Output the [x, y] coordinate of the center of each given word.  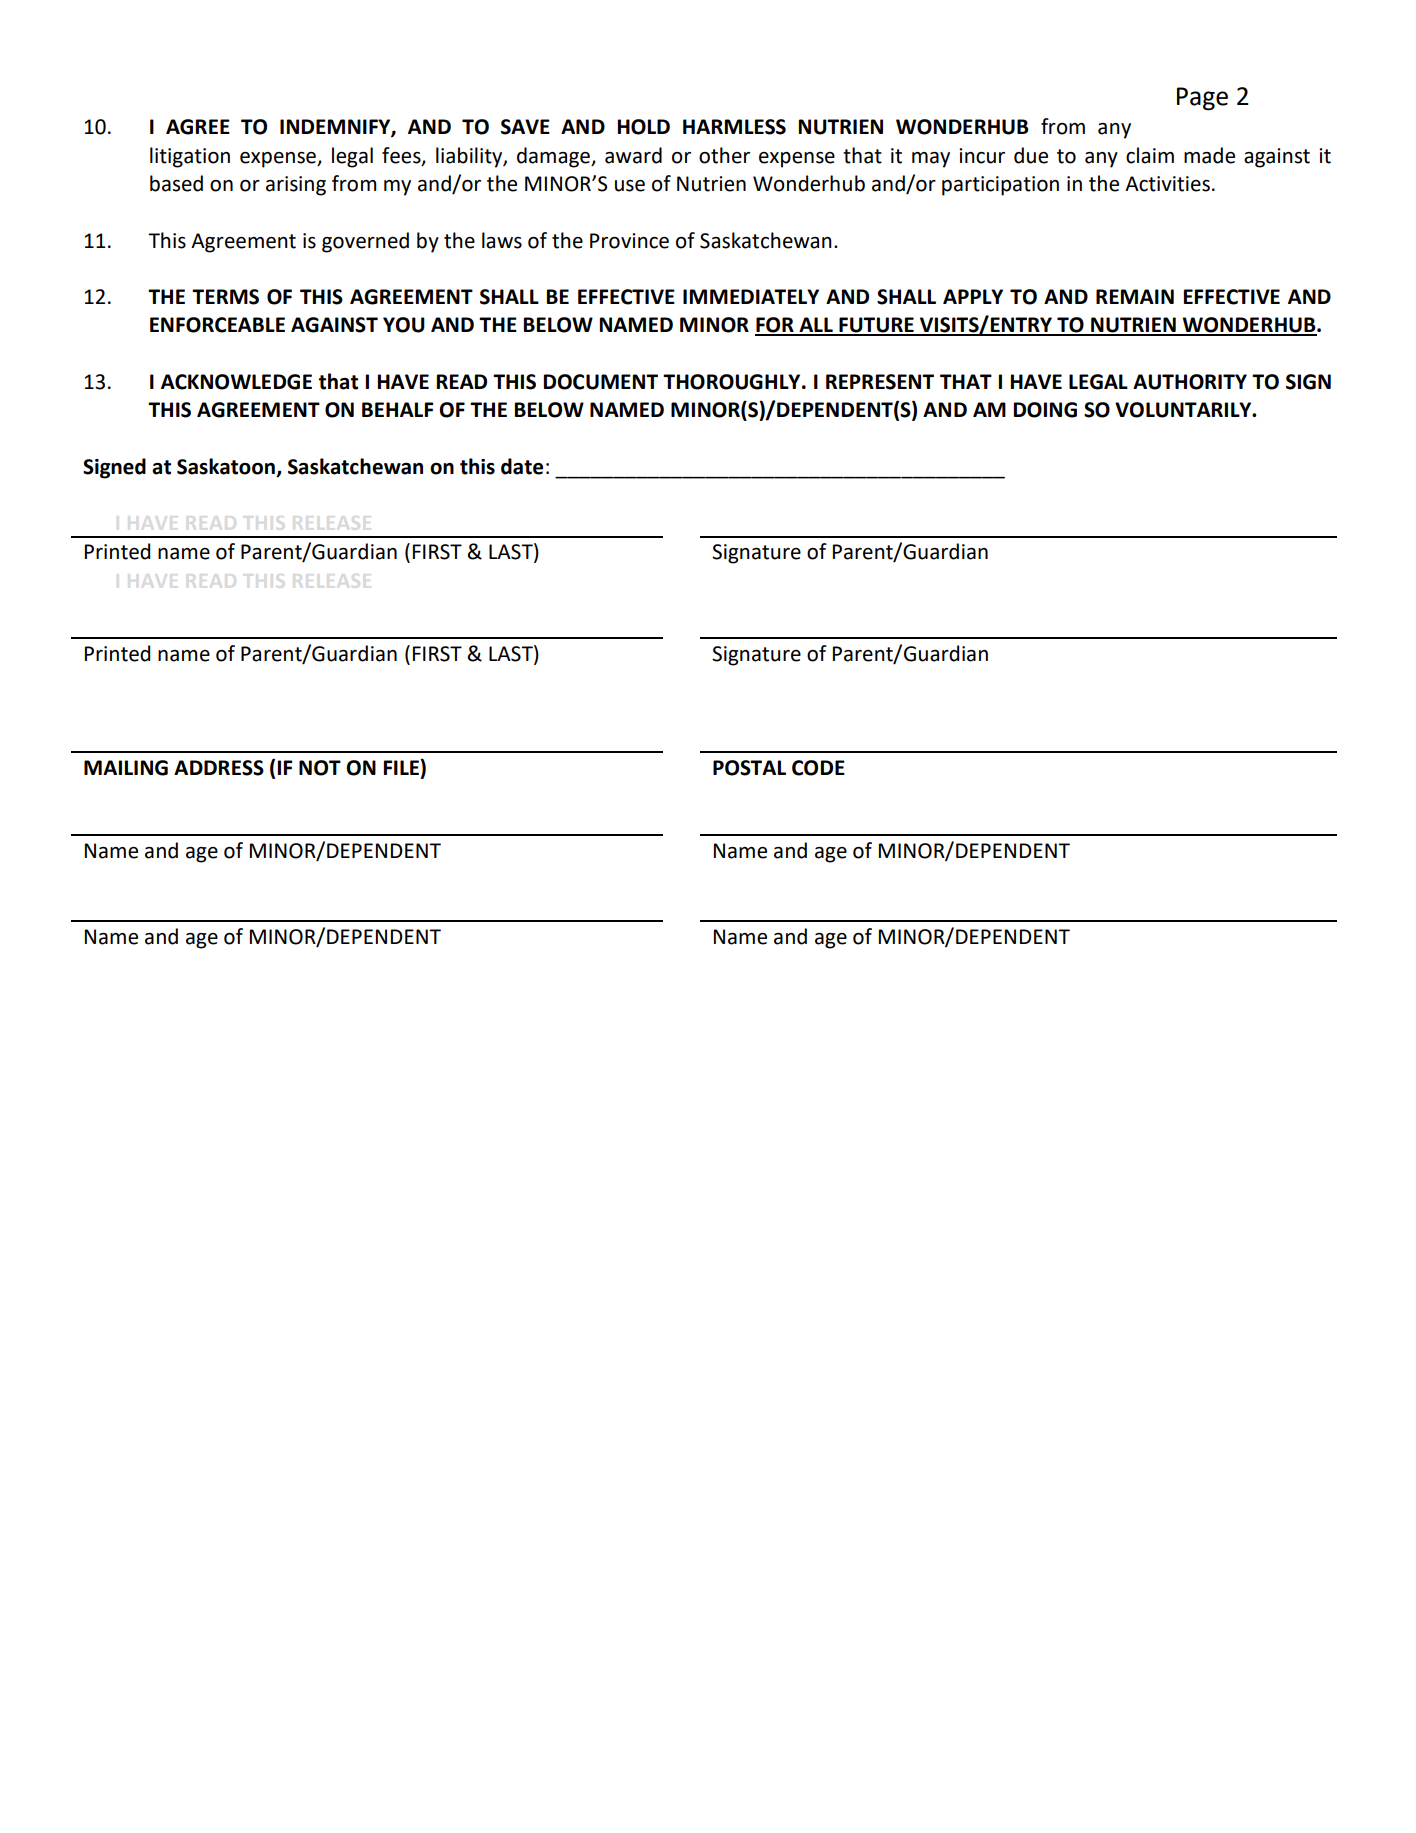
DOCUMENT [601, 382]
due [1031, 155]
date [522, 466]
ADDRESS [219, 768]
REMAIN [1135, 296]
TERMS [225, 297]
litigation [190, 157]
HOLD [644, 127]
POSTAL [749, 768]
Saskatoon [226, 466]
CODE [818, 768]
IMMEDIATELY [751, 296]
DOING [1045, 410]
